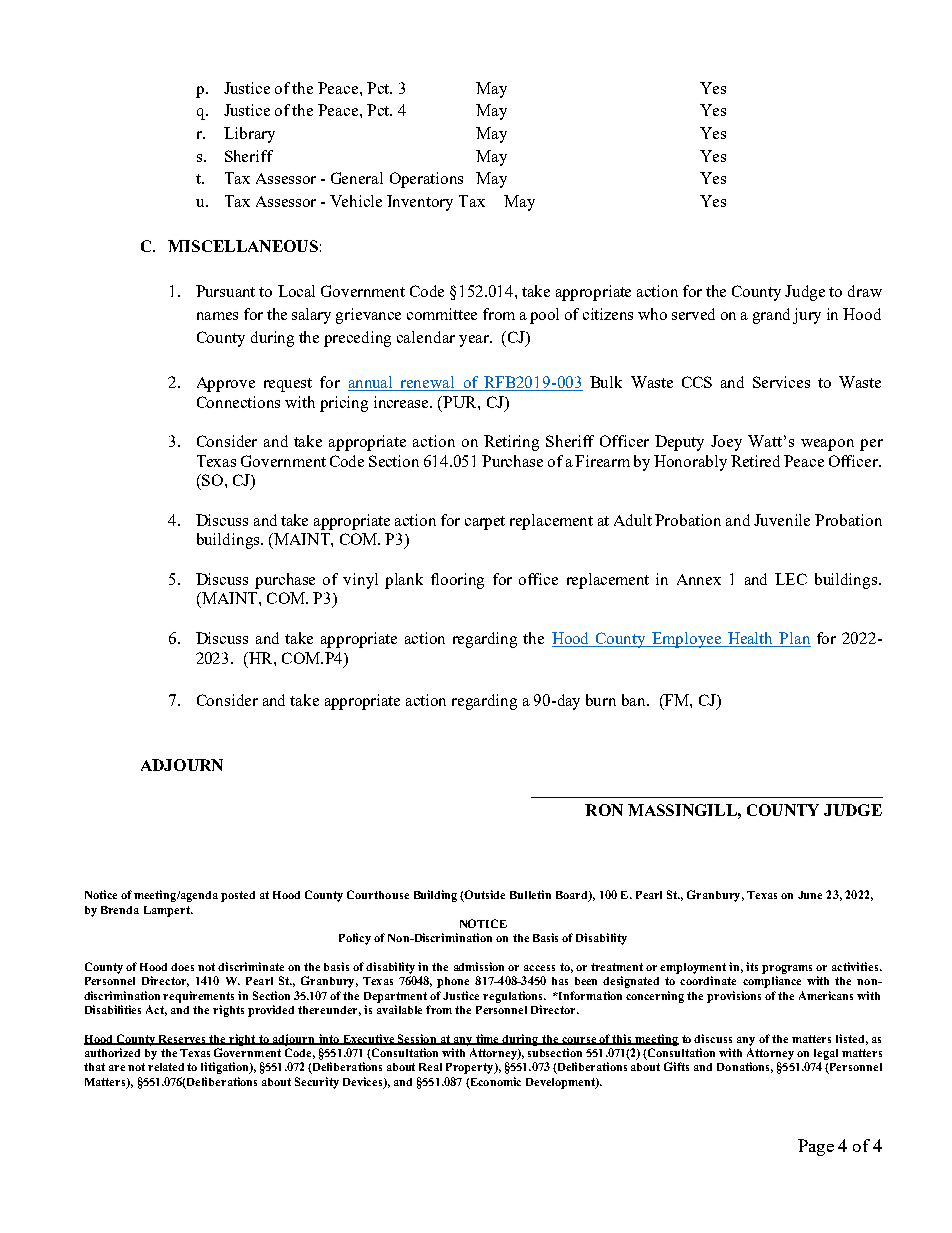 This image has width=952, height=1233. I want to click on vinyl, so click(360, 581).
